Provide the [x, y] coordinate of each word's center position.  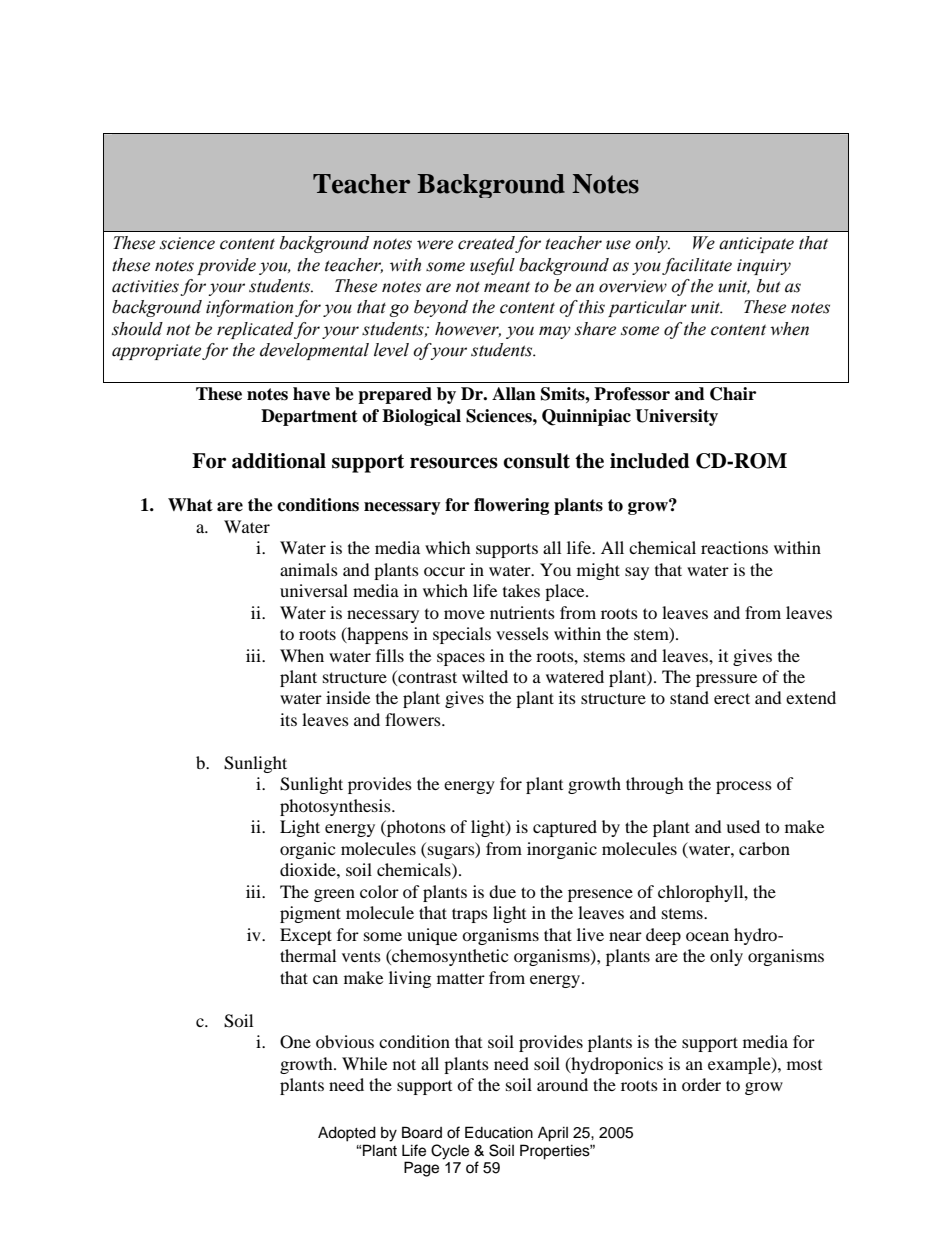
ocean [707, 936]
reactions [734, 547]
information [249, 308]
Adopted [347, 1134]
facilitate [697, 266]
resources [454, 463]
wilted [485, 676]
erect [732, 698]
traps [470, 915]
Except [306, 936]
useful [492, 266]
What [190, 505]
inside [348, 697]
